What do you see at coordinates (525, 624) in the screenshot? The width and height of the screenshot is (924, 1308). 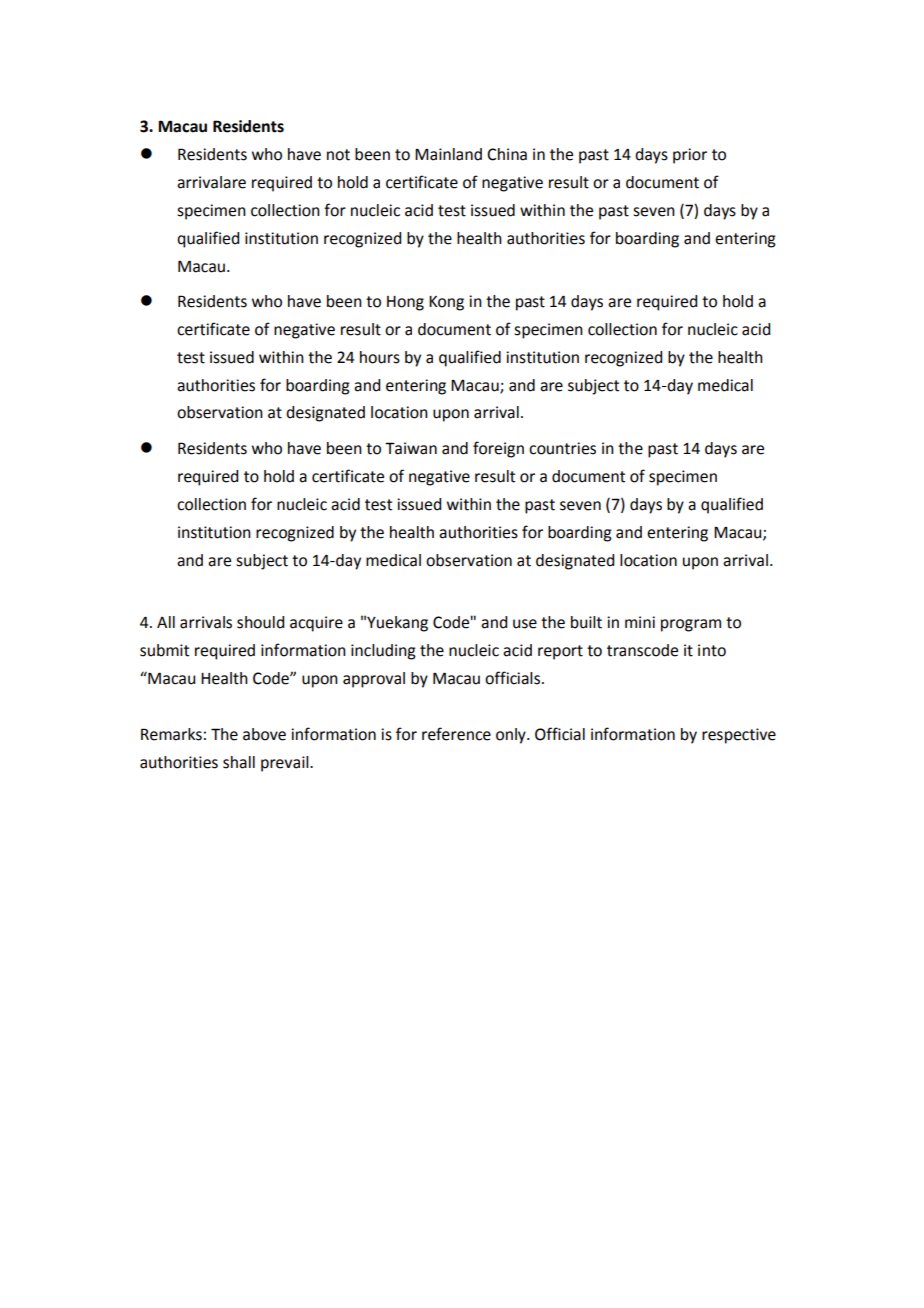 I see `use` at bounding box center [525, 624].
